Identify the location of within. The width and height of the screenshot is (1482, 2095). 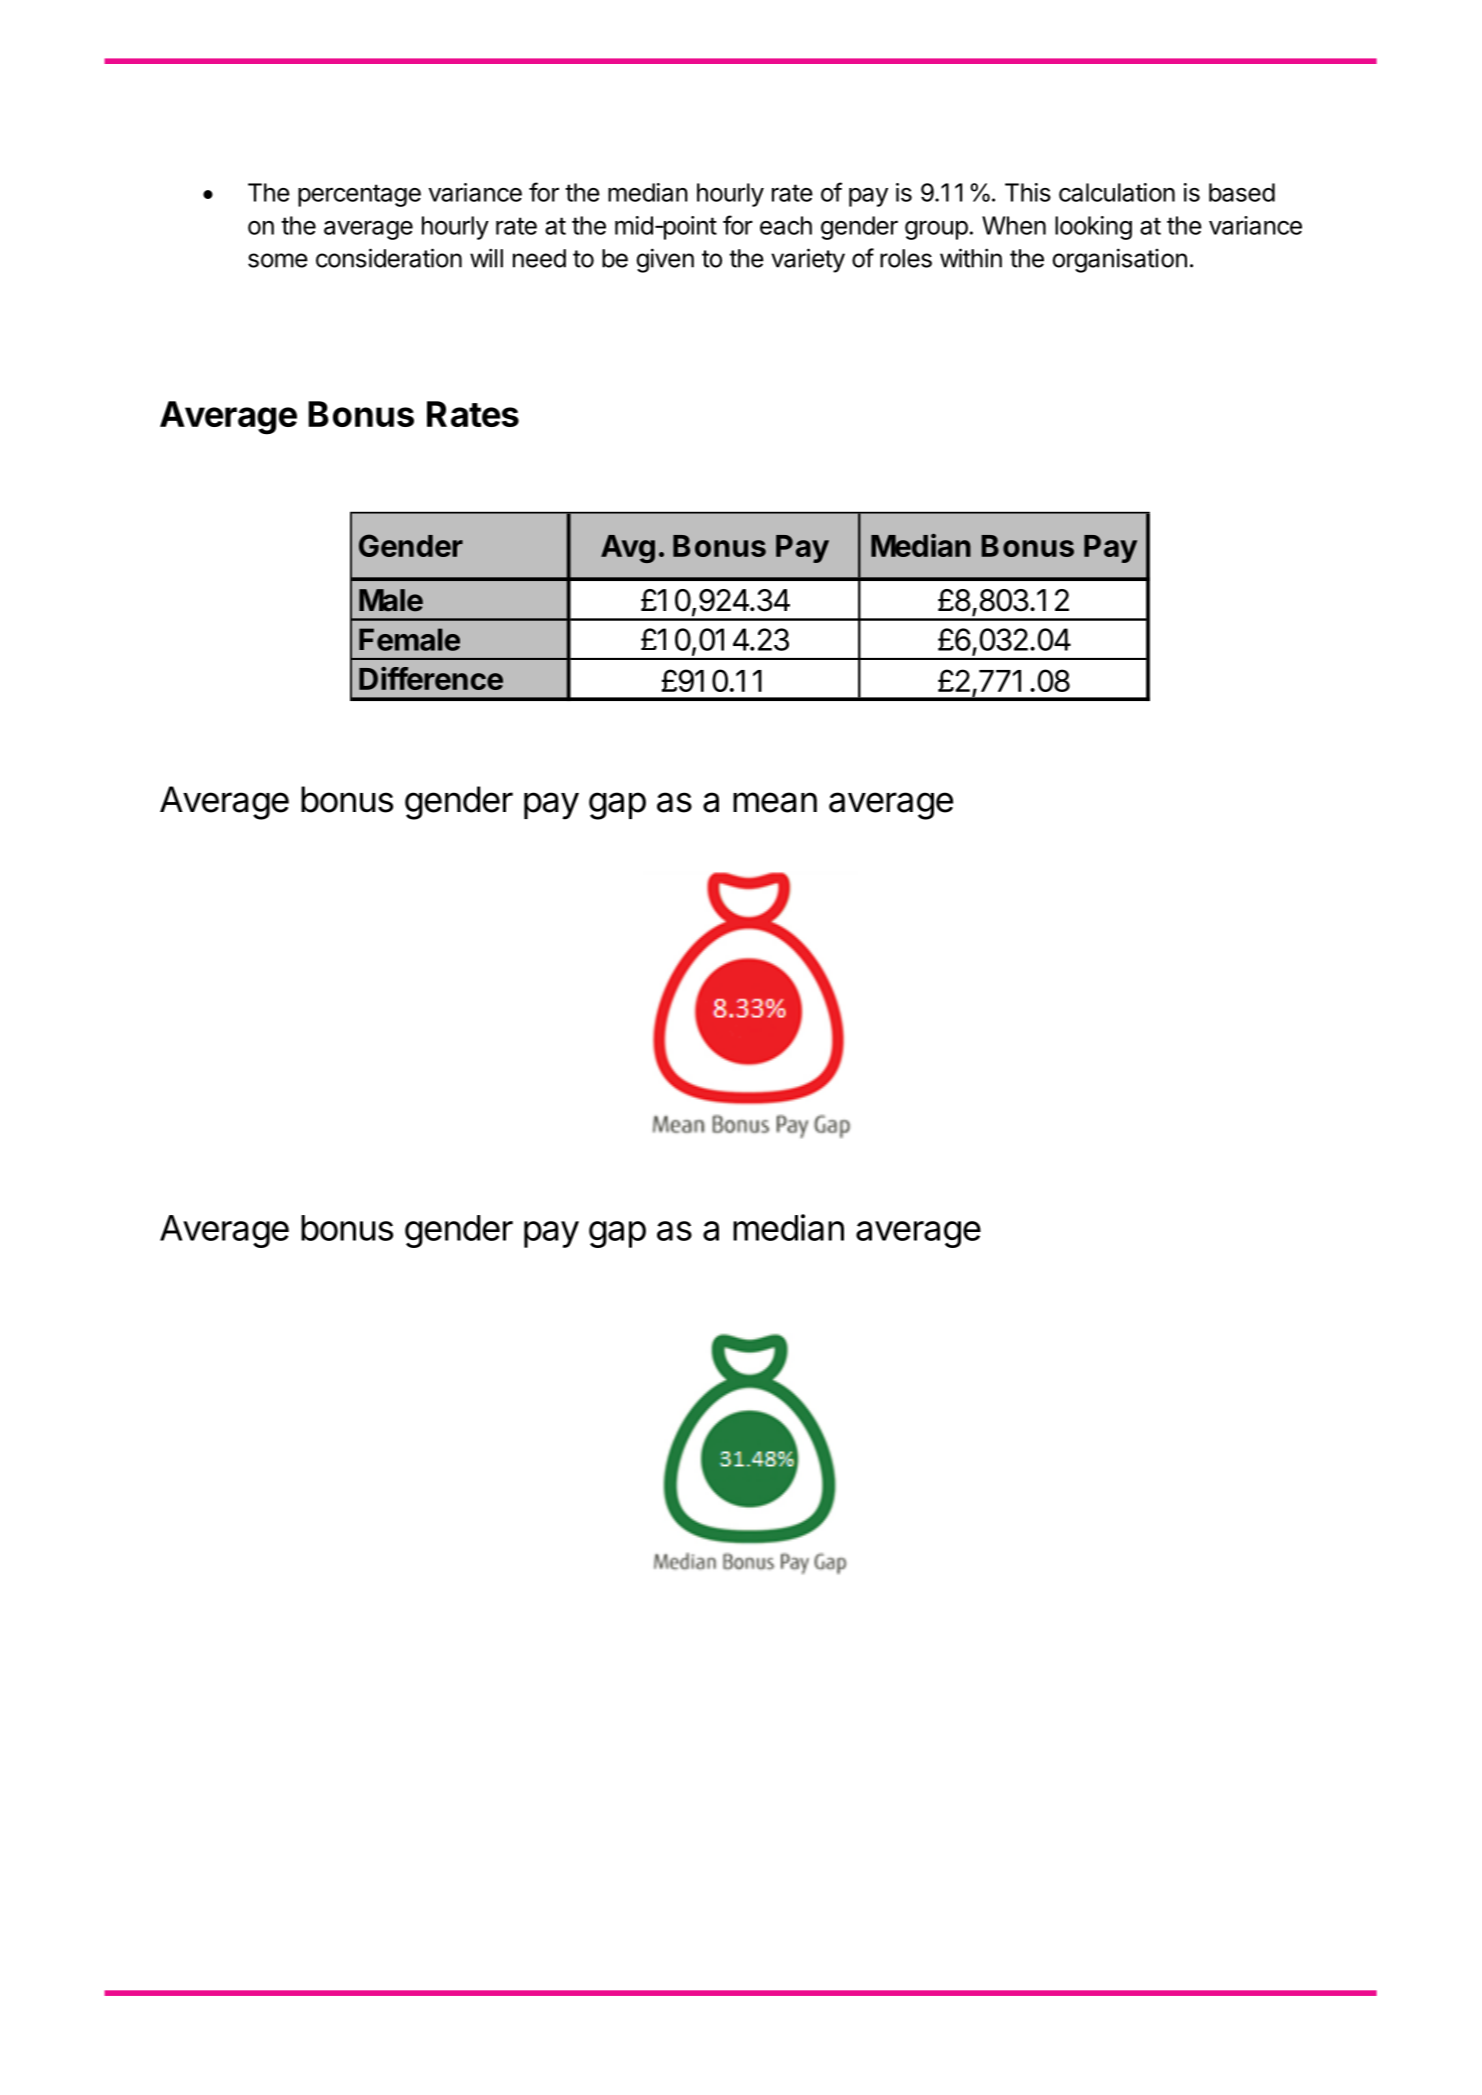
(971, 258).
